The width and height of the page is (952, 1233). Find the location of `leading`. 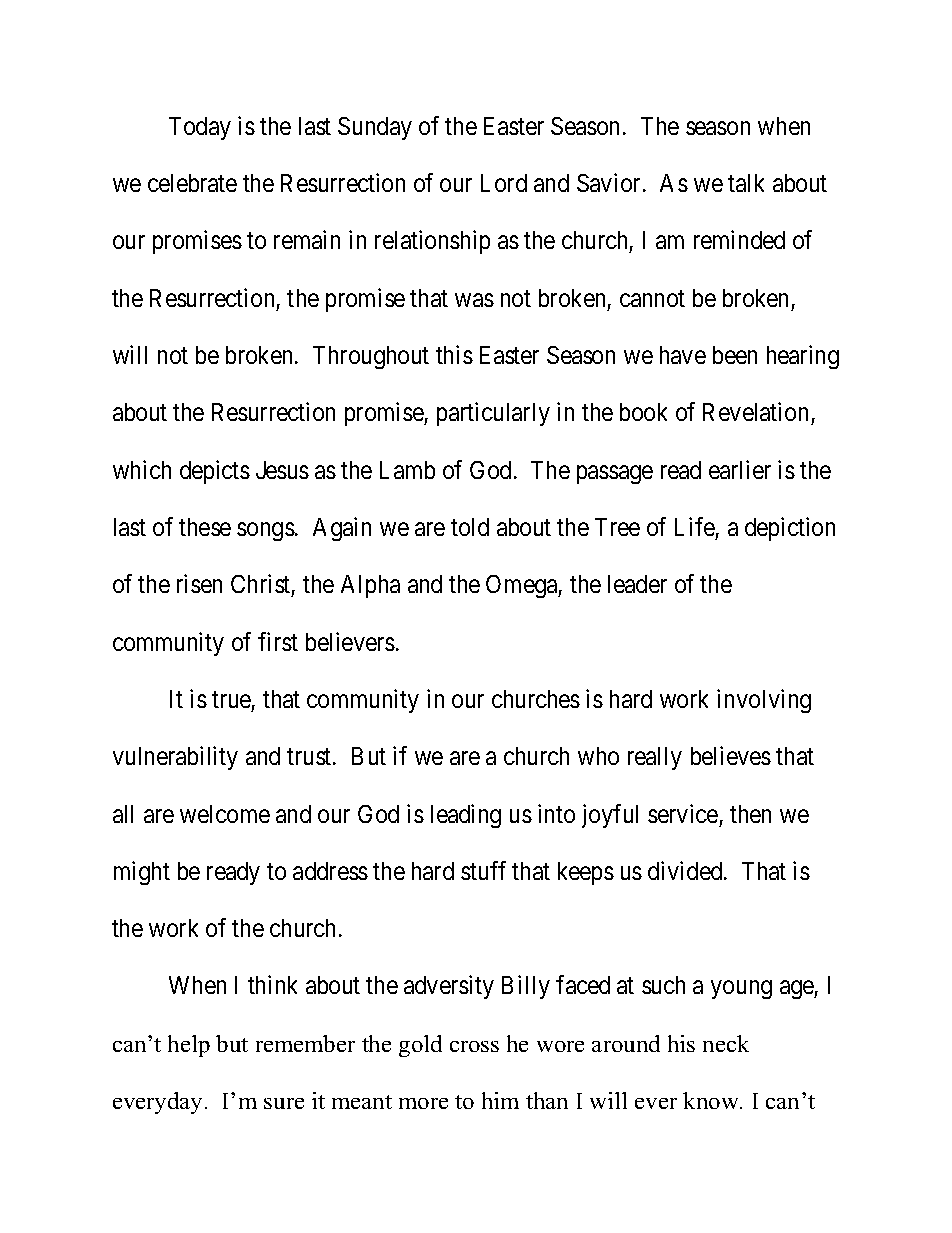

leading is located at coordinates (466, 816).
